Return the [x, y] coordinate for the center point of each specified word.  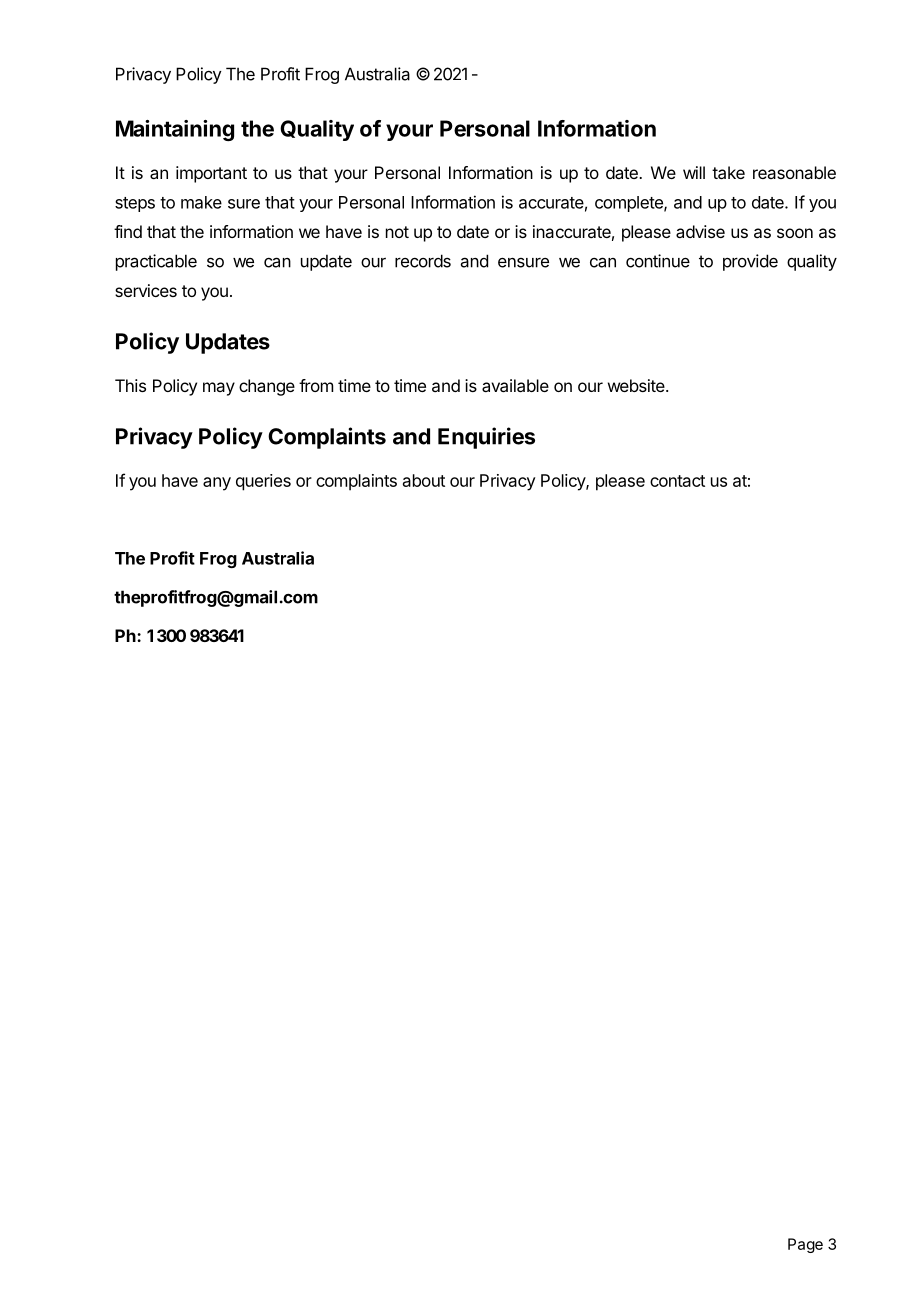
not [397, 232]
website [637, 385]
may [219, 389]
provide [750, 262]
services [146, 290]
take [728, 172]
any [217, 484]
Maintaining [175, 130]
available [515, 385]
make [201, 202]
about [424, 480]
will [694, 172]
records [423, 261]
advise [700, 231]
